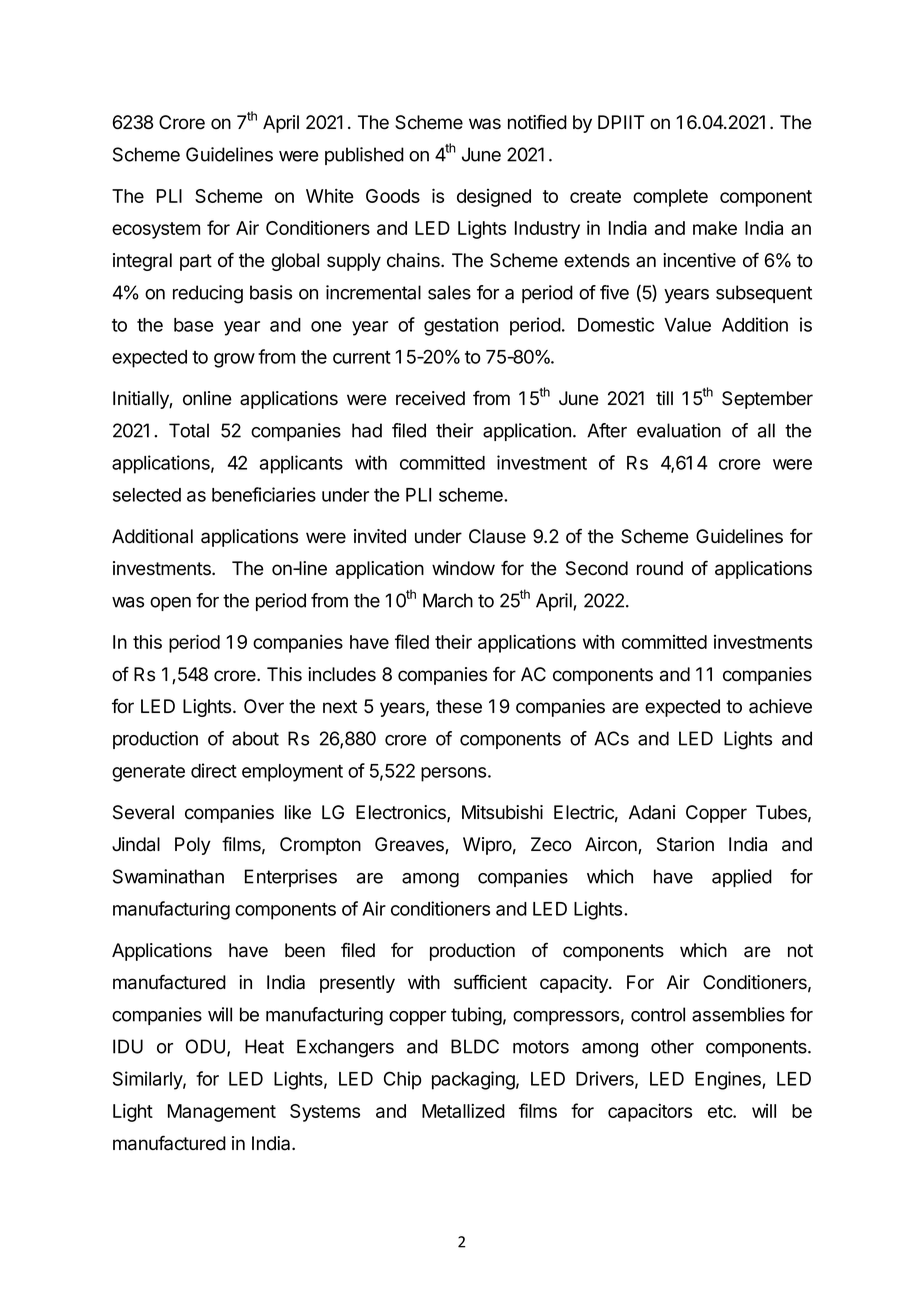 This page has width=924, height=1308. Describe the element at coordinates (156, 230) in the page. I see `ecosystem` at that location.
